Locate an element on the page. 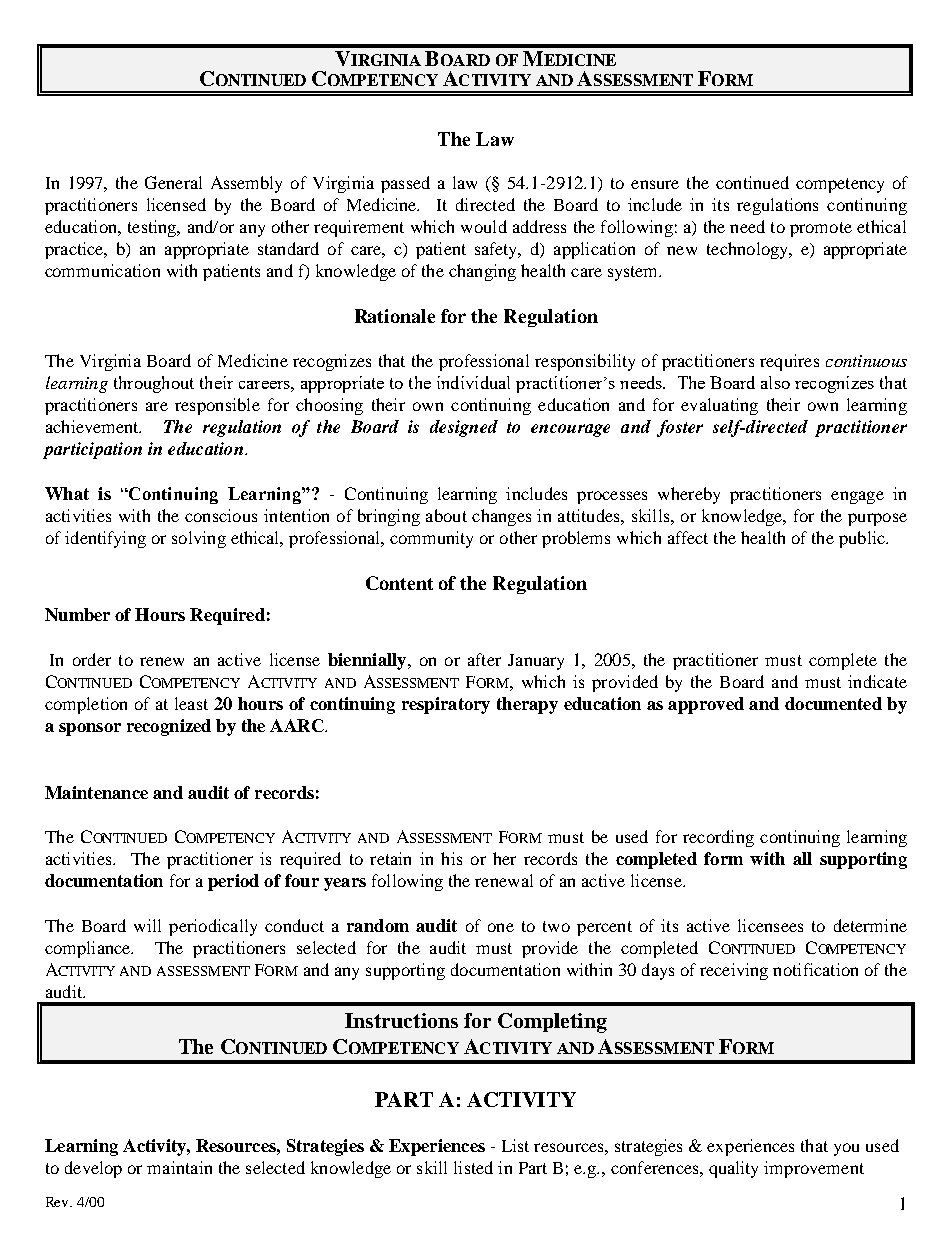 The height and width of the document is (1233, 952). promote is located at coordinates (821, 229).
